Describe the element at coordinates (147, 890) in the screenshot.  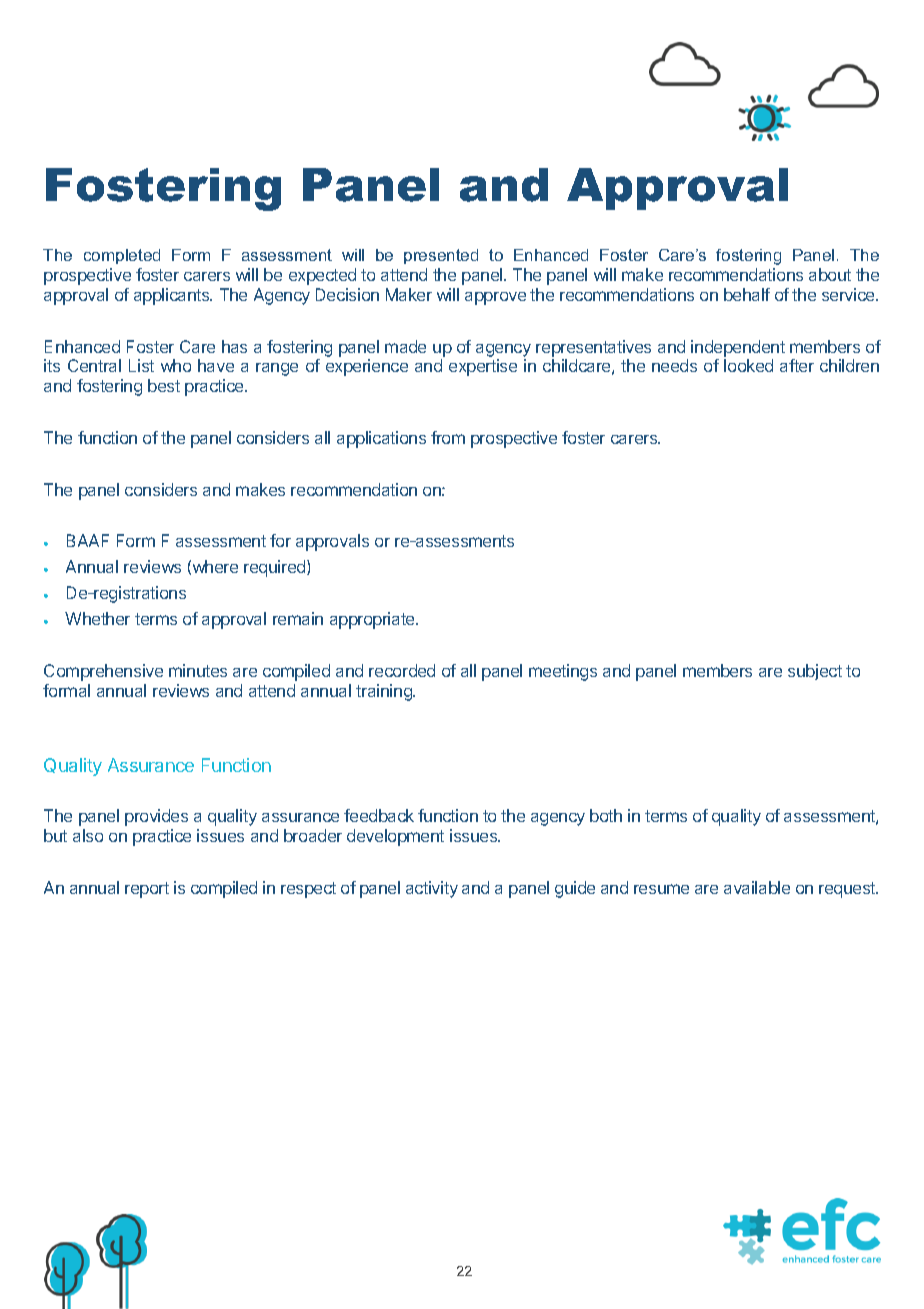
I see `report` at that location.
